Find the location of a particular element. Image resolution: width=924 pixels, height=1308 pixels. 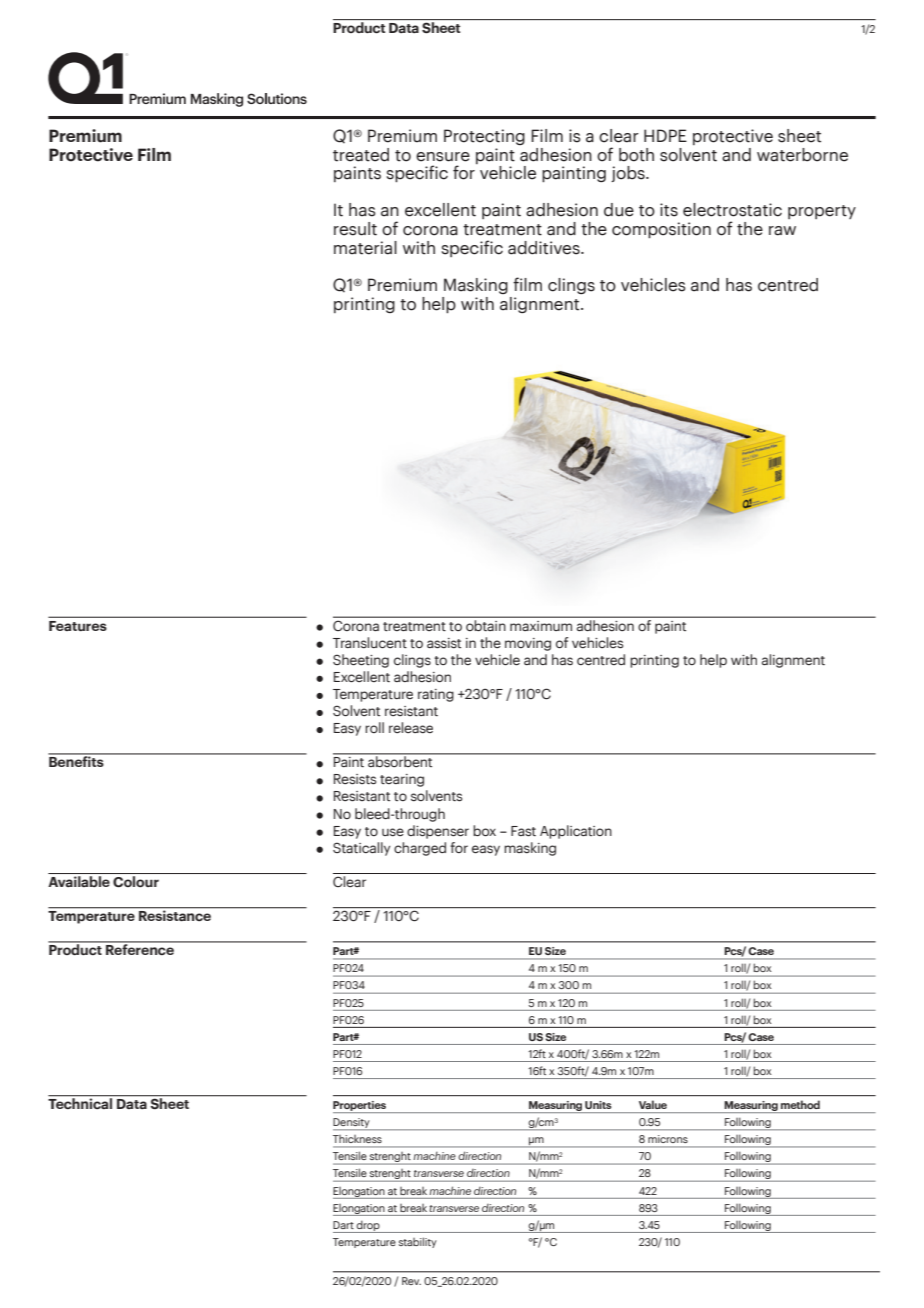

electrostatic is located at coordinates (732, 210).
